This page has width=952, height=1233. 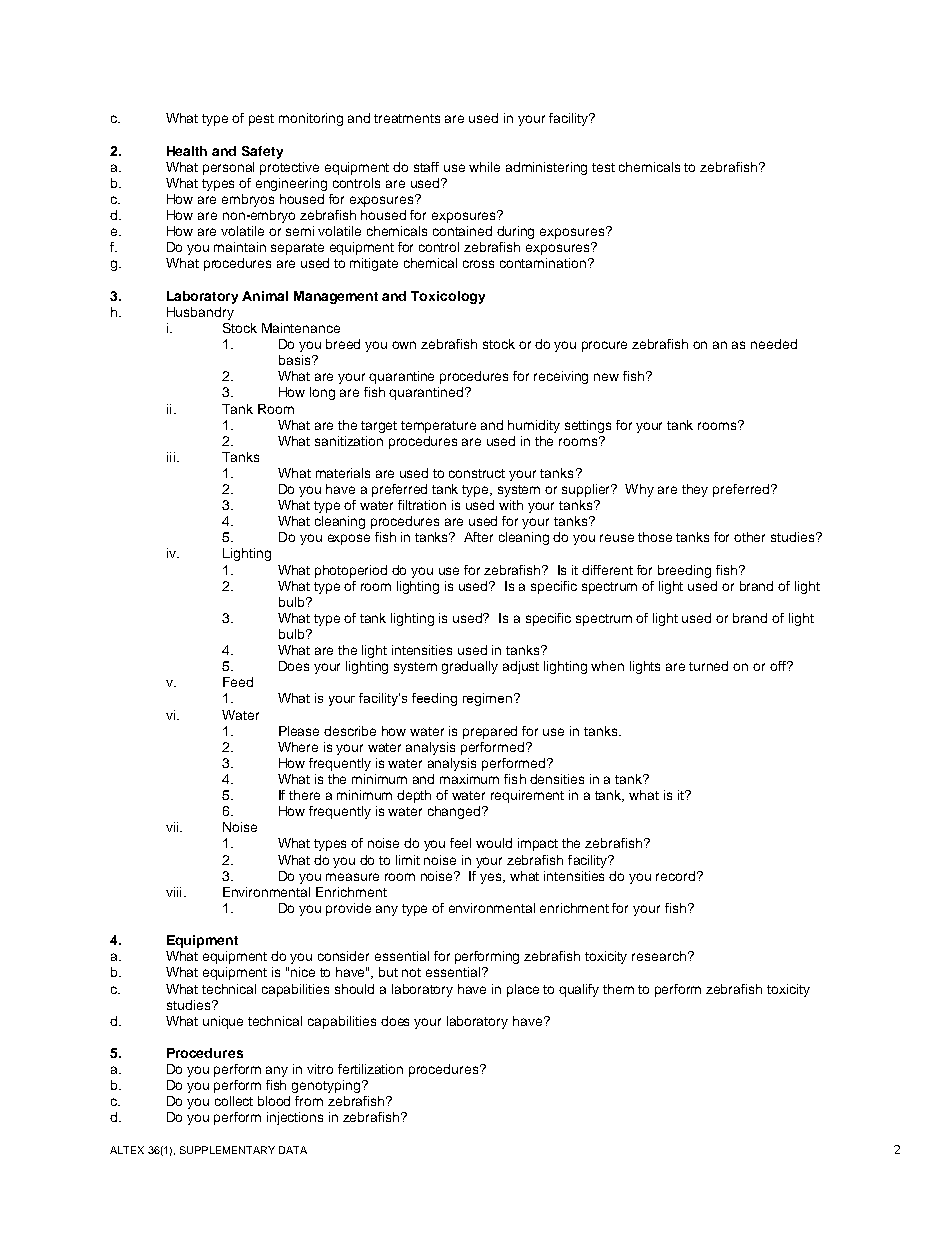 What do you see at coordinates (234, 1101) in the page?
I see `collect` at bounding box center [234, 1101].
